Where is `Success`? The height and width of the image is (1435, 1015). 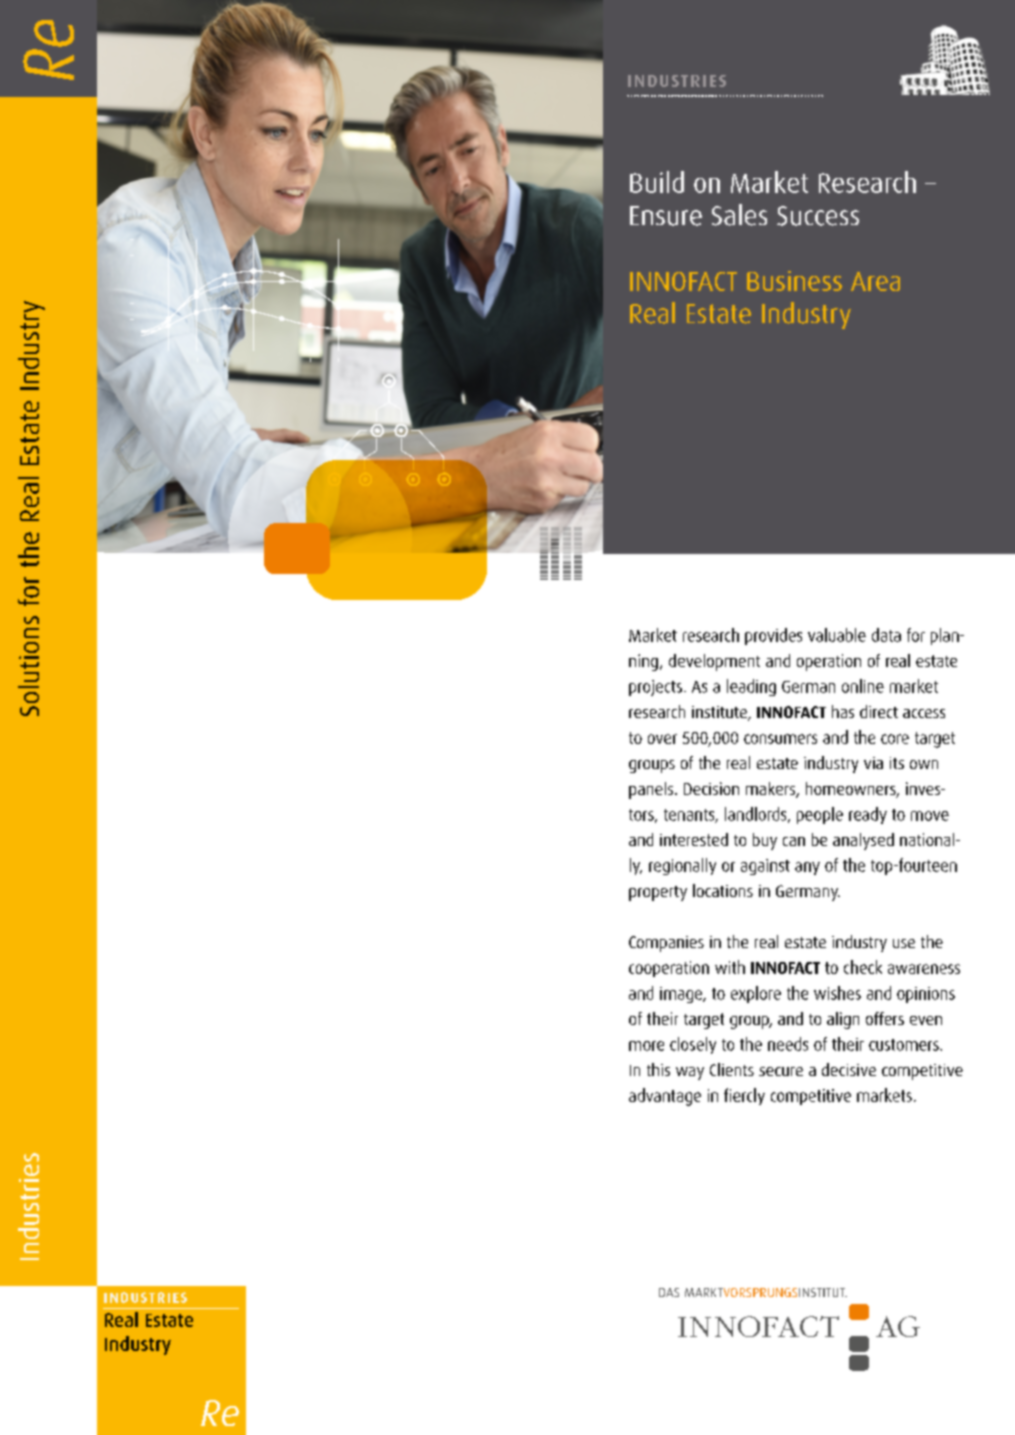 Success is located at coordinates (818, 216).
